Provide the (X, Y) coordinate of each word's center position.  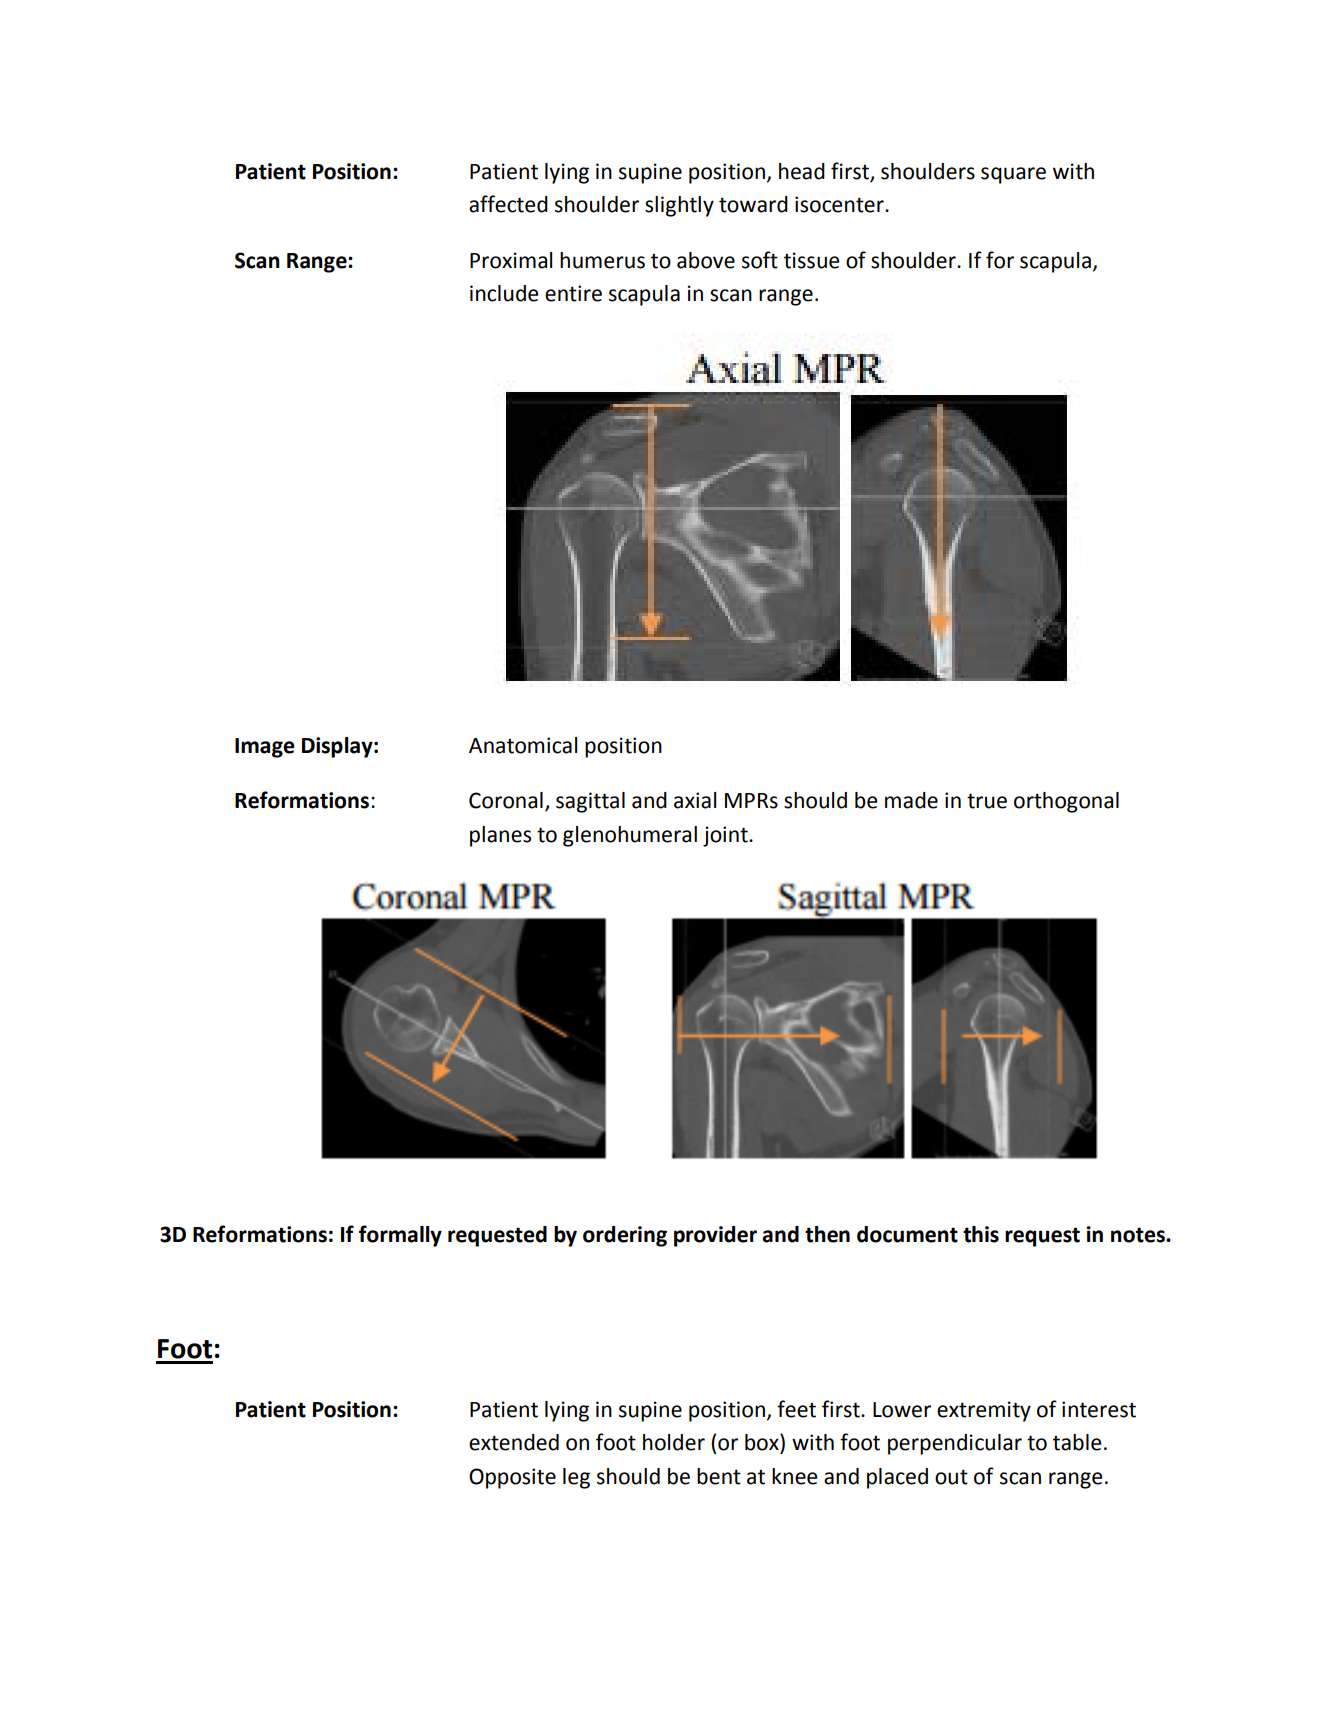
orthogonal (1066, 802)
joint (726, 836)
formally (400, 1236)
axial (695, 800)
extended (514, 1442)
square (1013, 175)
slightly (679, 206)
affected (508, 204)
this (981, 1234)
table (1077, 1442)
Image (265, 748)
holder (674, 1442)
